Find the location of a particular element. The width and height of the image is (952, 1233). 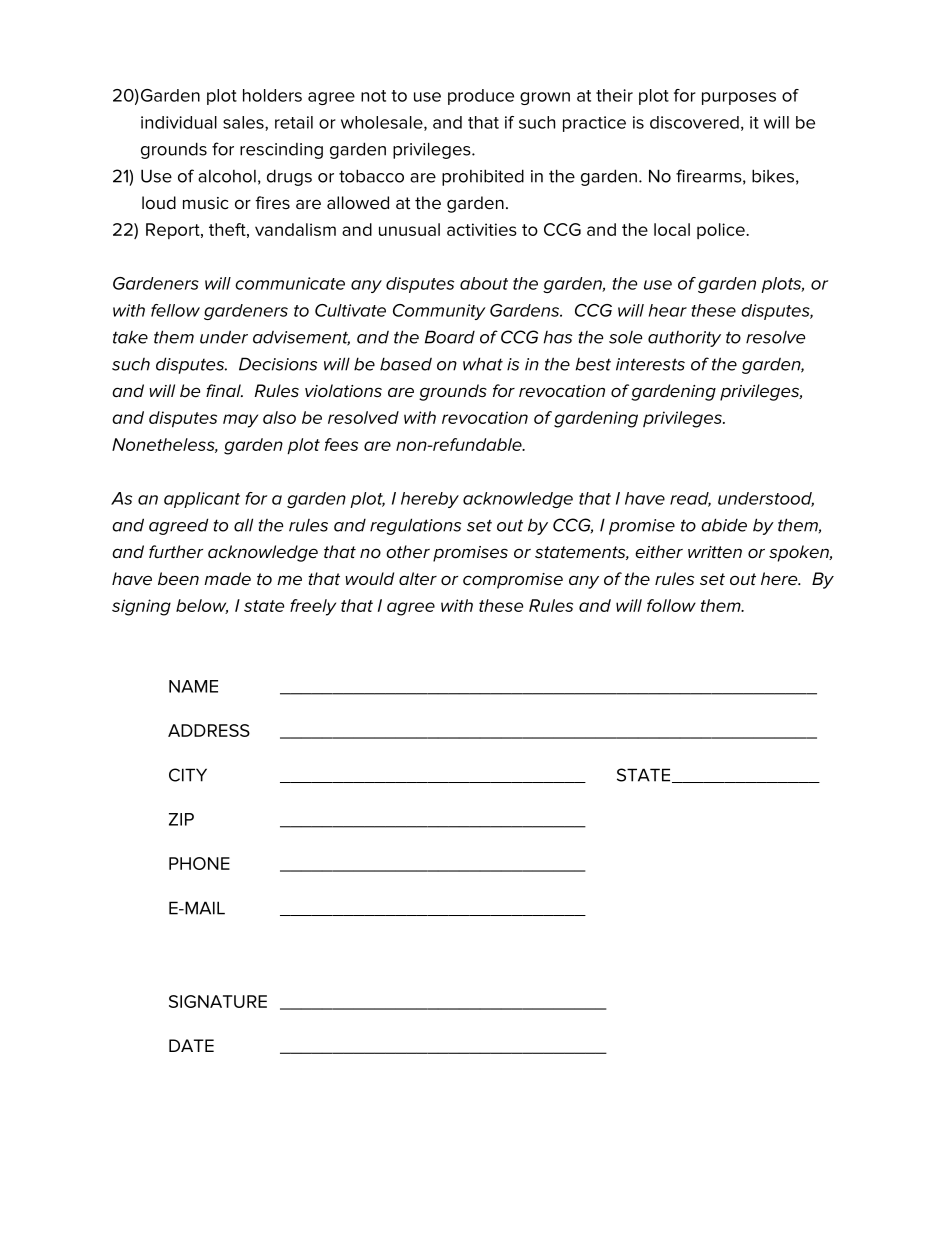

produce is located at coordinates (481, 97).
